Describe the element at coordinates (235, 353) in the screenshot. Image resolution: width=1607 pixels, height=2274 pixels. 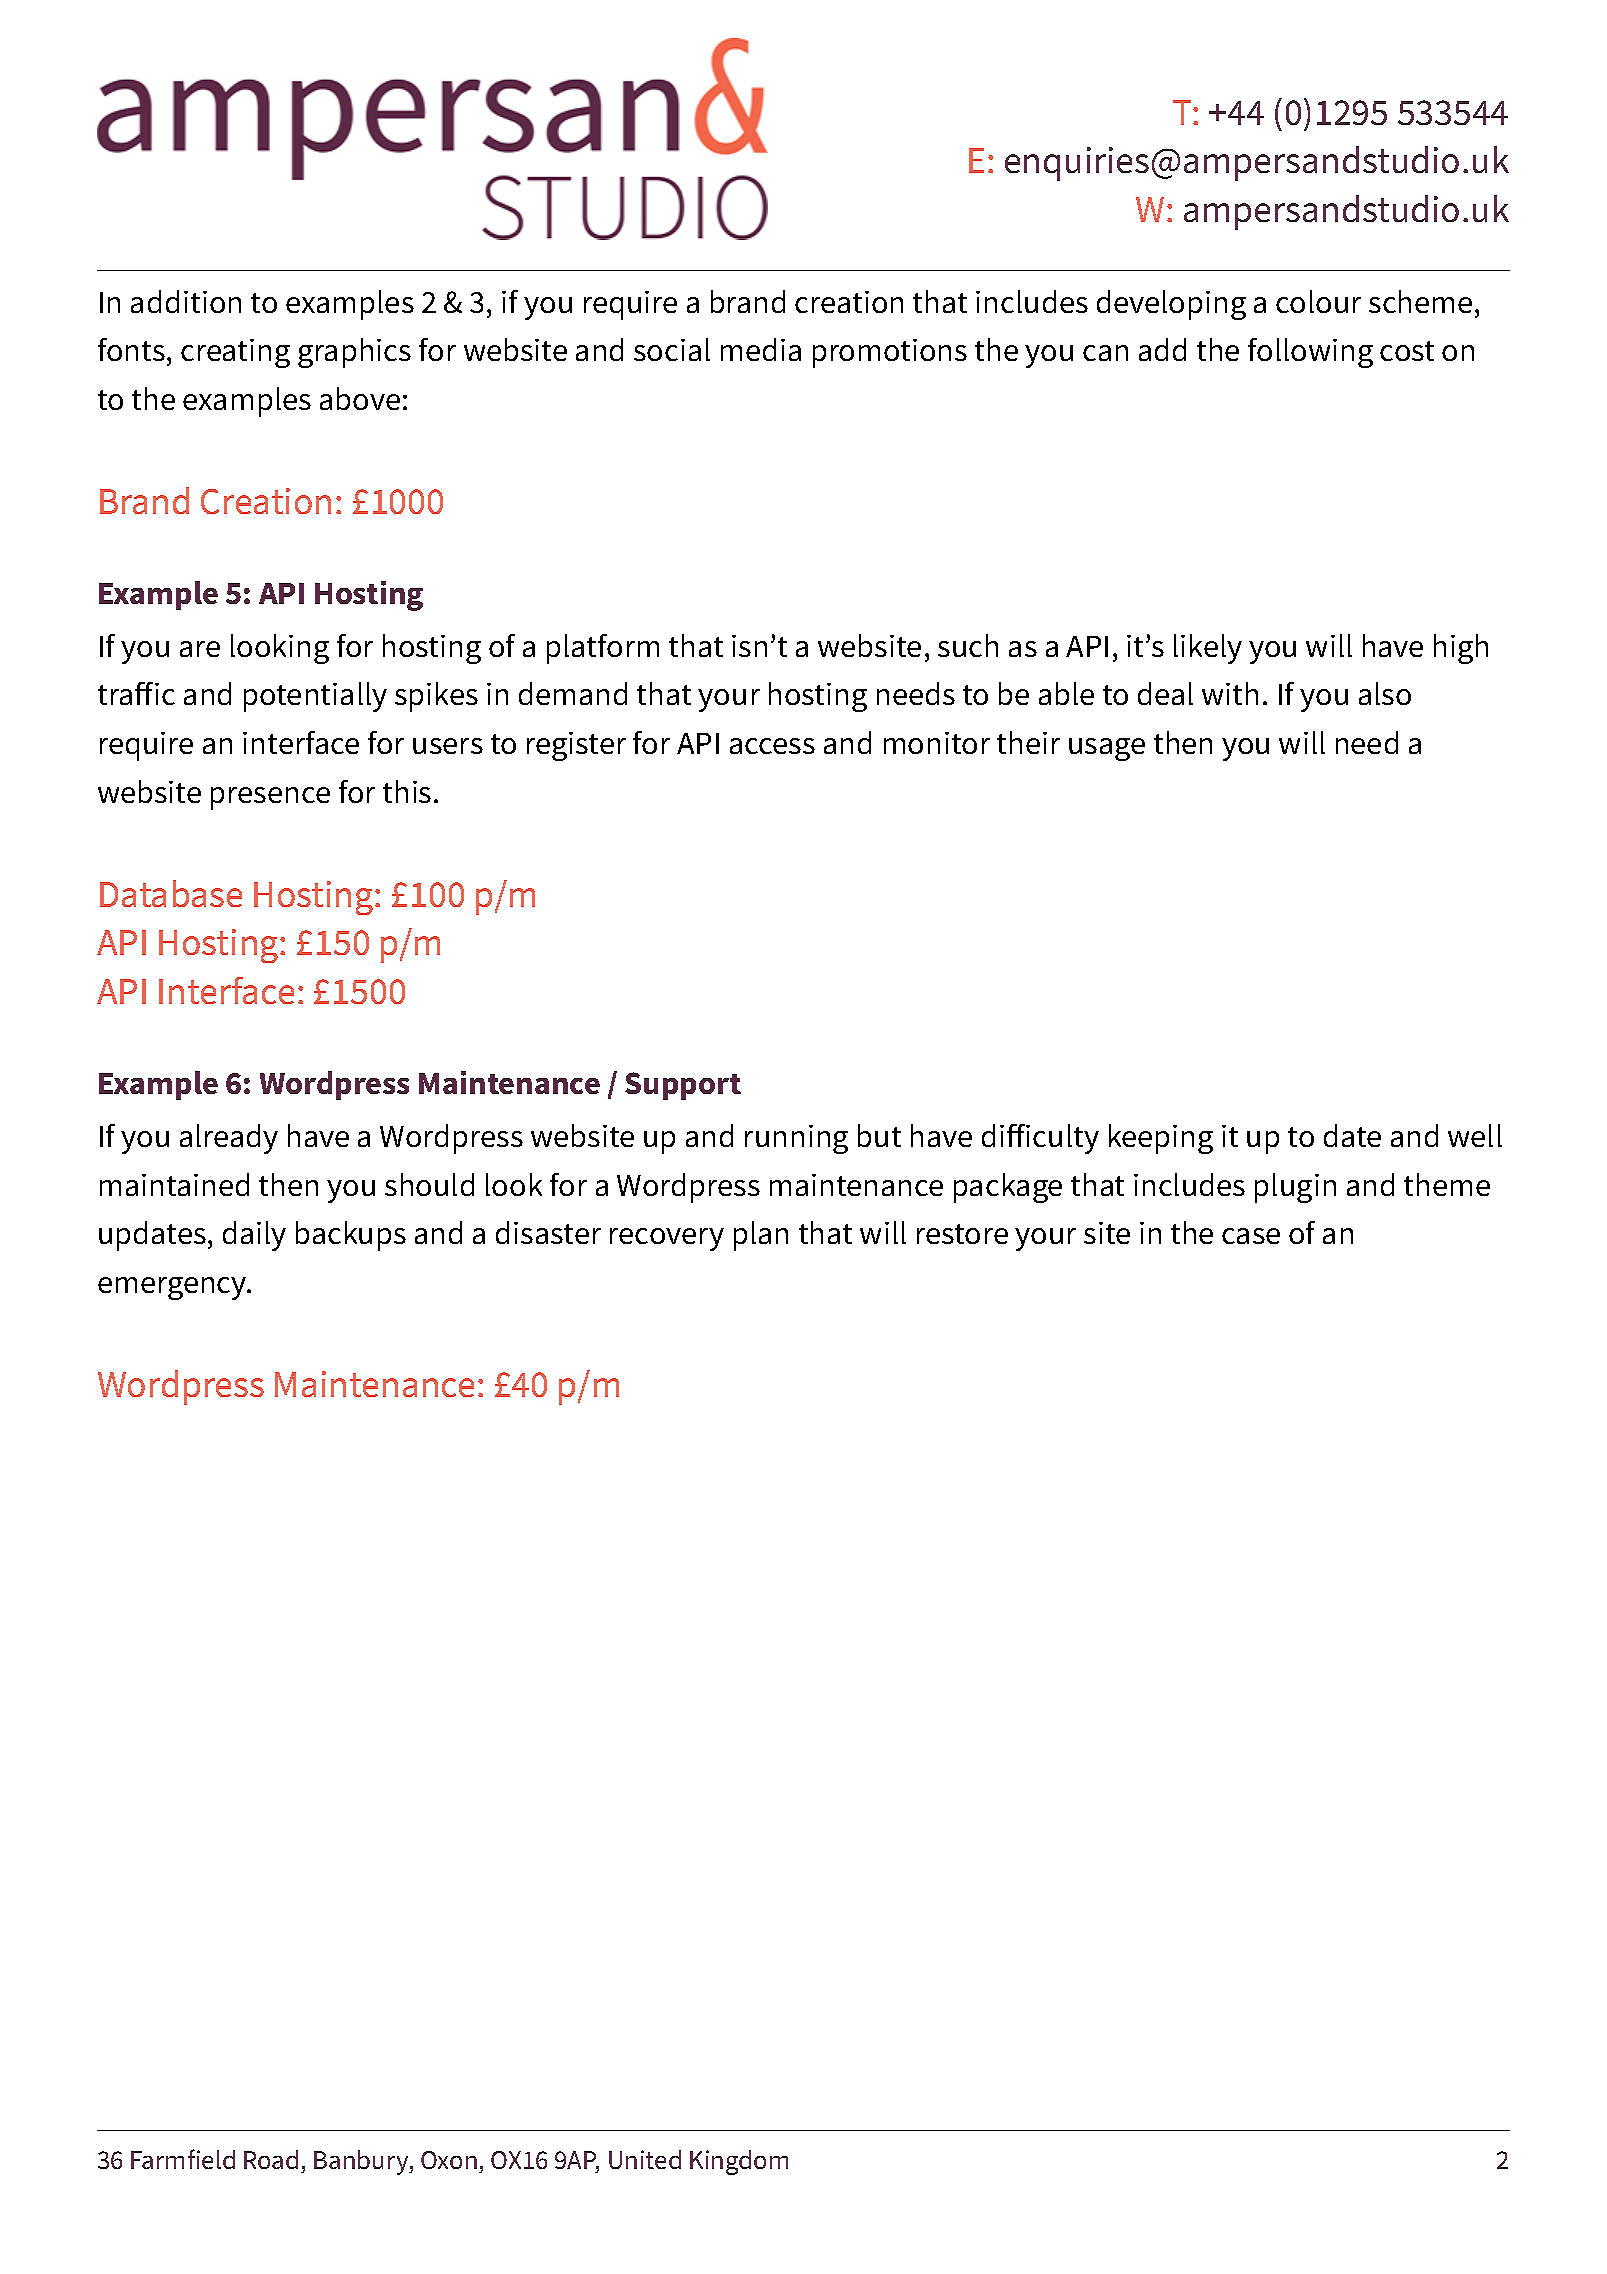
I see `creating` at that location.
